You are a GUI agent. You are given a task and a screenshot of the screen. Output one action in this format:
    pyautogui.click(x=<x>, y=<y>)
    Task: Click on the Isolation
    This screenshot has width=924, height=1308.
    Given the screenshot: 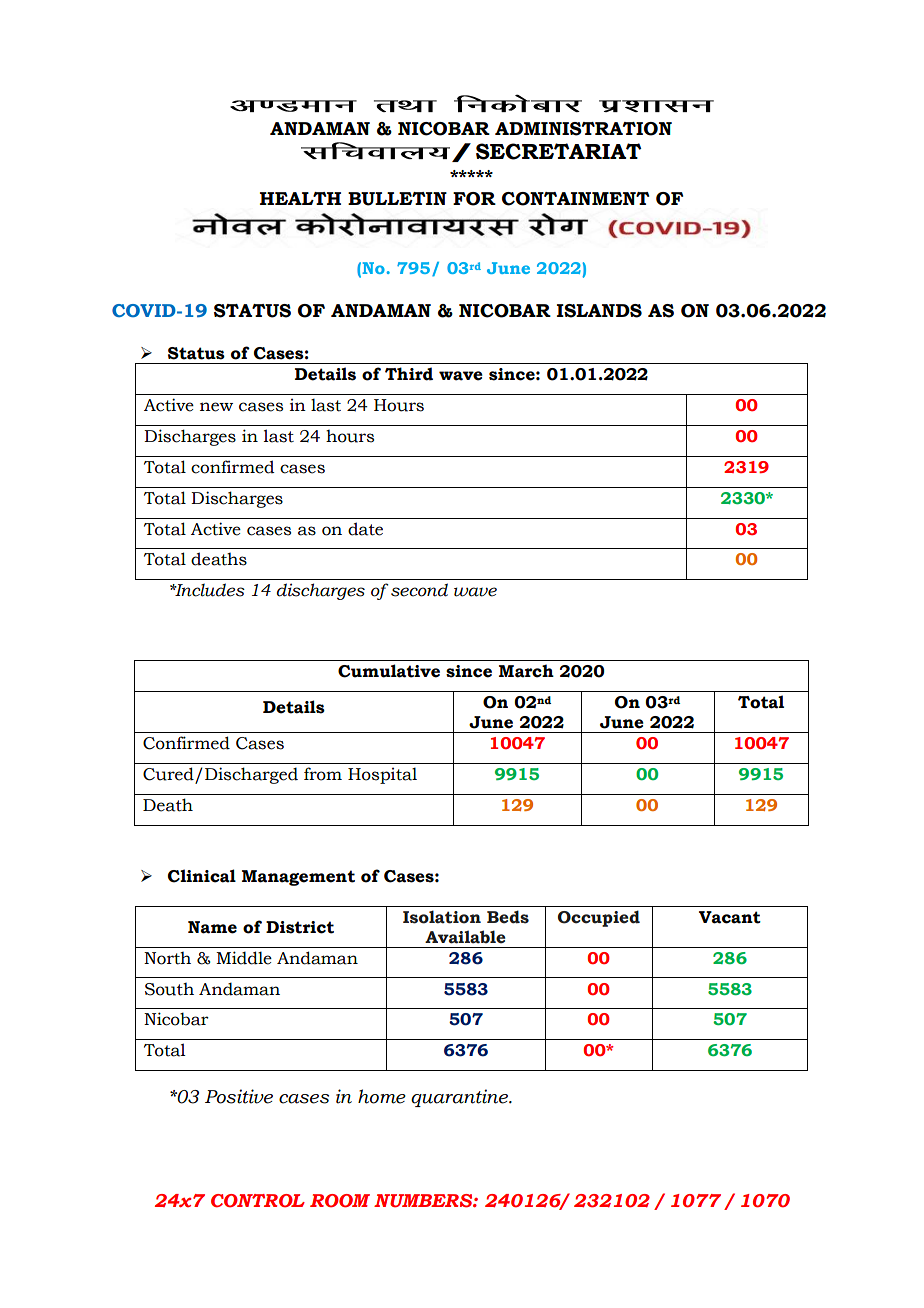 What is the action you would take?
    pyautogui.click(x=442, y=917)
